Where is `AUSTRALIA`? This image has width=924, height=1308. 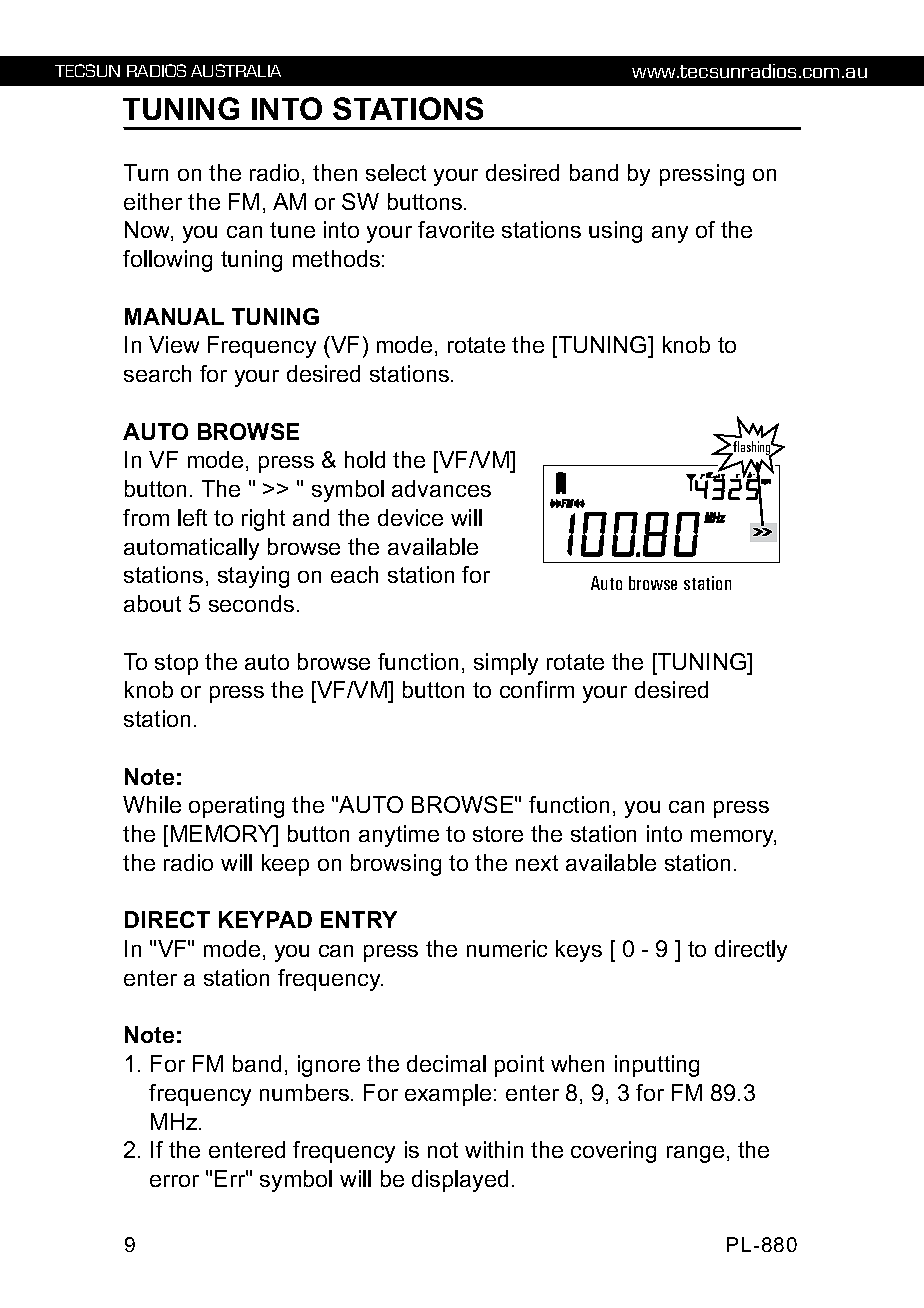 AUSTRALIA is located at coordinates (236, 70).
